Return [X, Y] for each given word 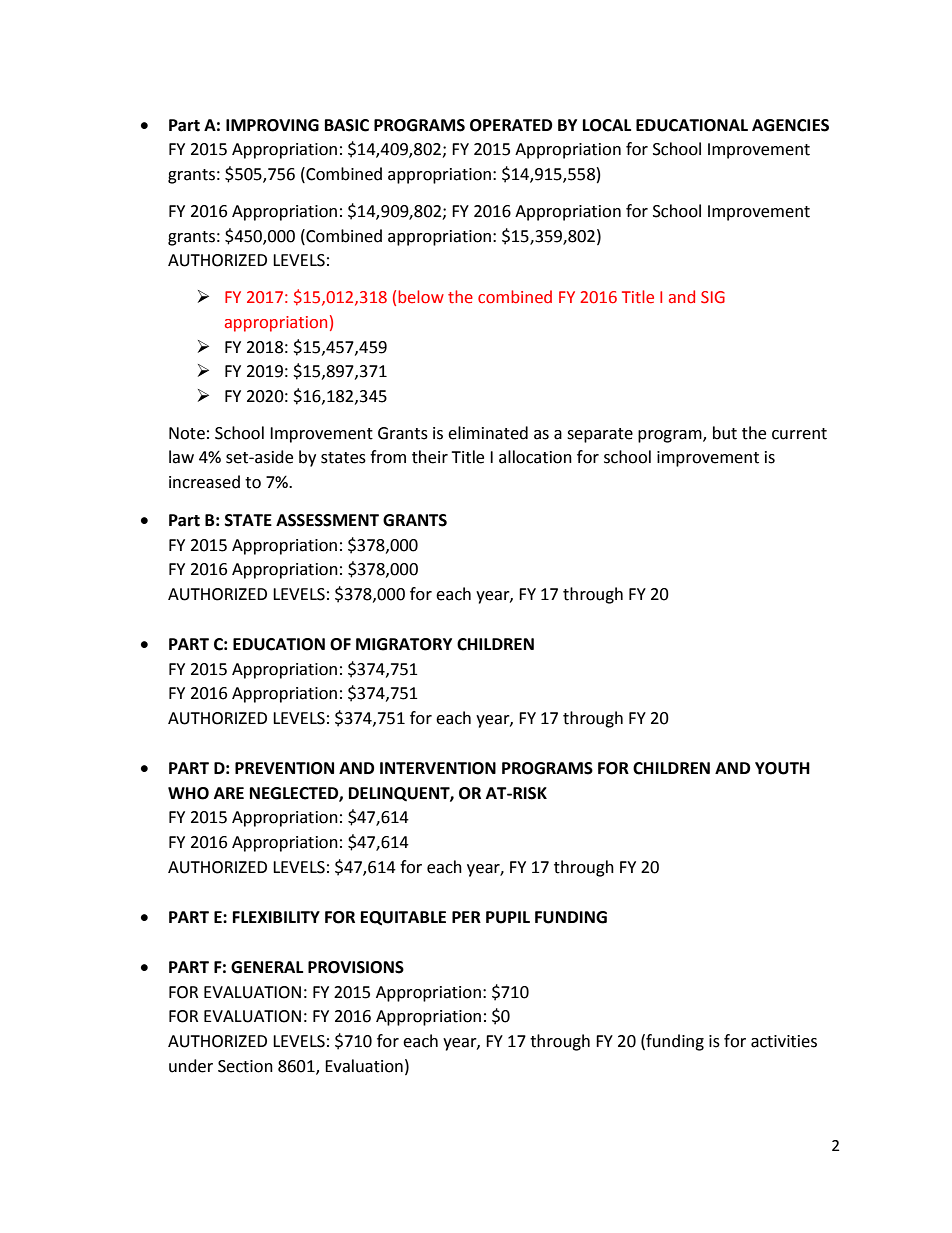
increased [204, 482]
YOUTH [782, 768]
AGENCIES [790, 125]
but [725, 433]
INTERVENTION [438, 768]
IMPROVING [272, 125]
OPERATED [511, 125]
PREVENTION [284, 768]
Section [245, 1066]
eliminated [488, 433]
